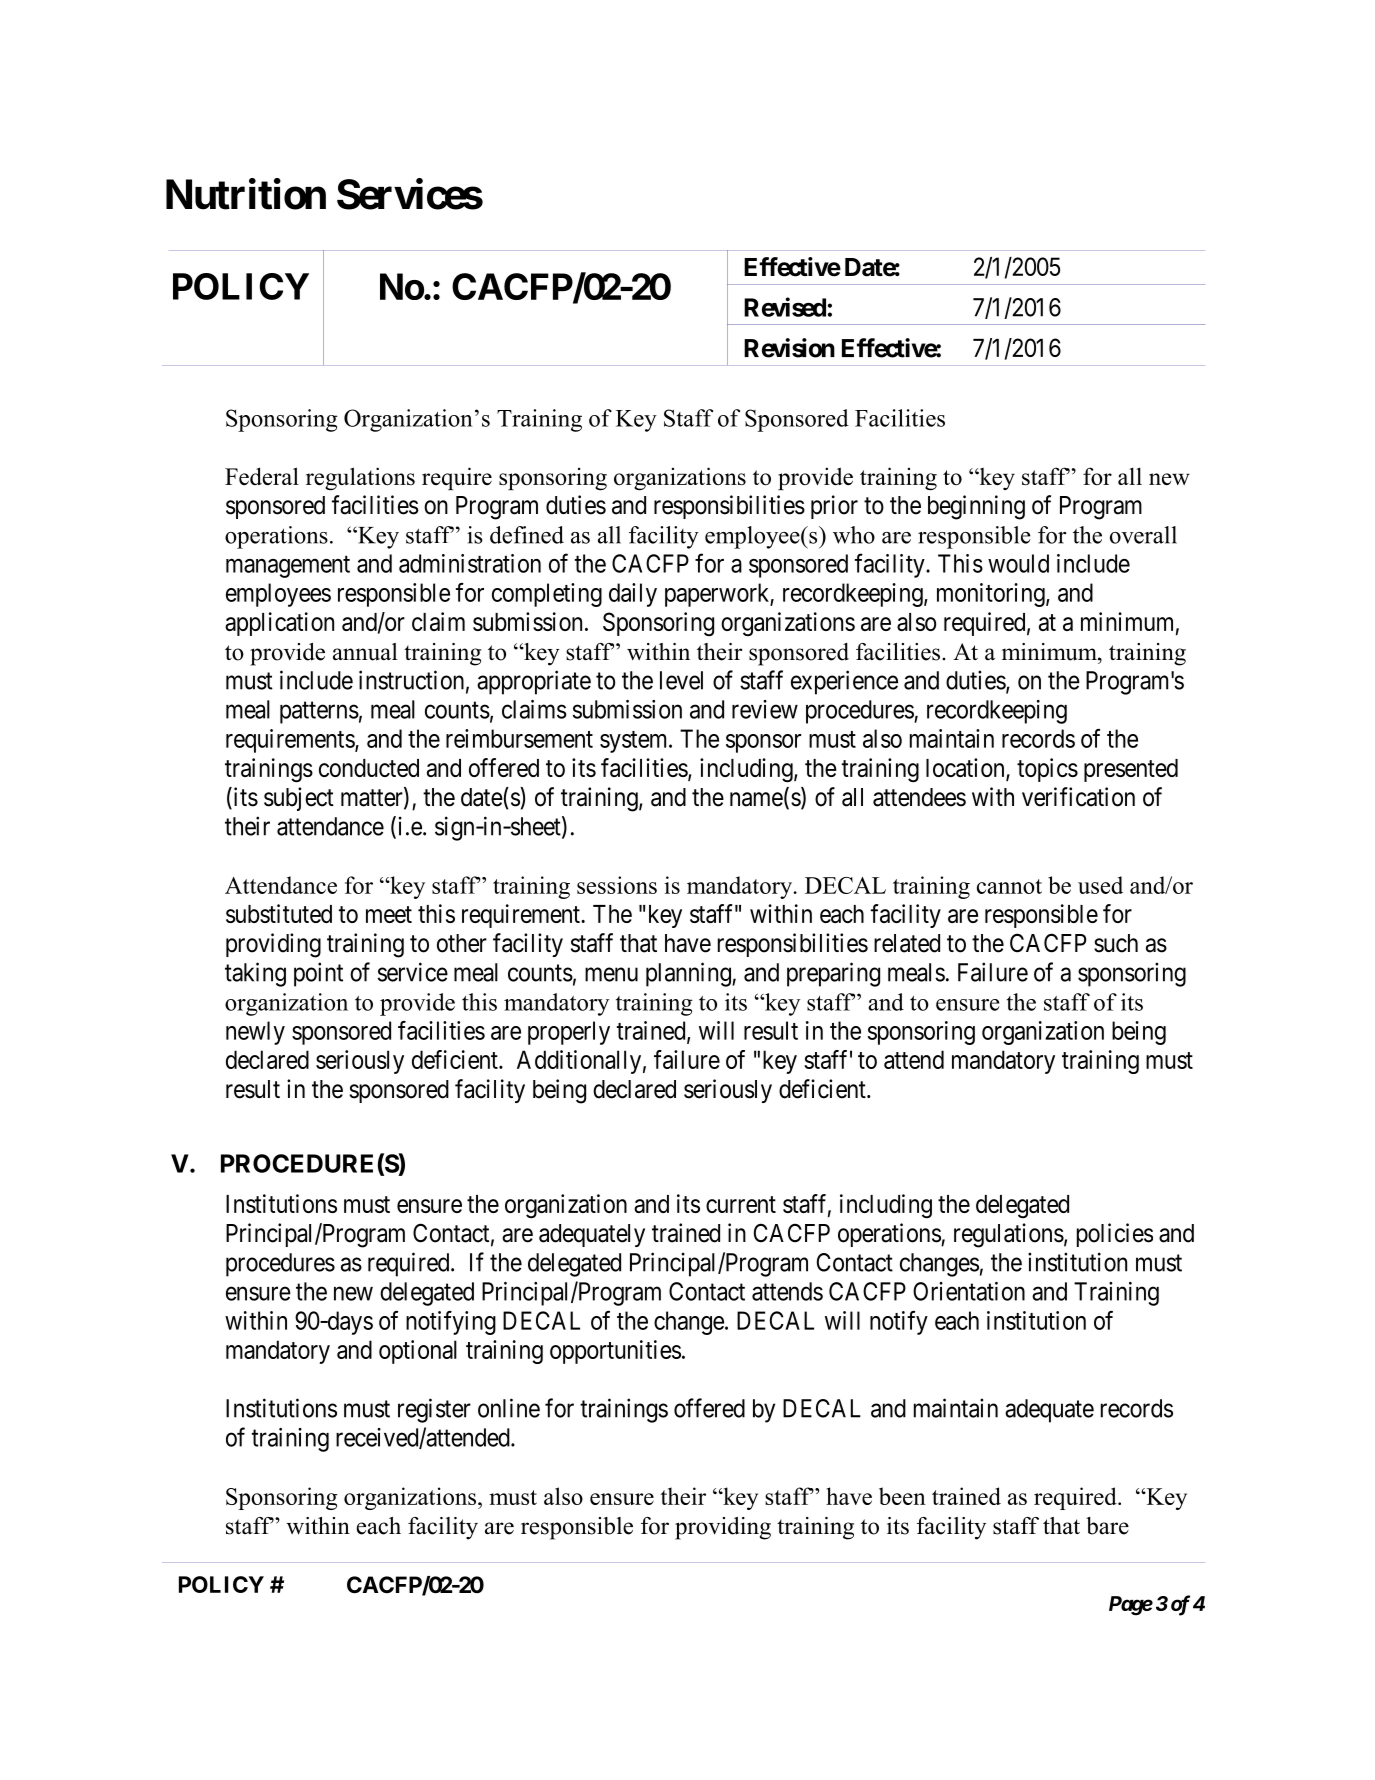  Describe the element at coordinates (434, 1410) in the screenshot. I see `register` at that location.
